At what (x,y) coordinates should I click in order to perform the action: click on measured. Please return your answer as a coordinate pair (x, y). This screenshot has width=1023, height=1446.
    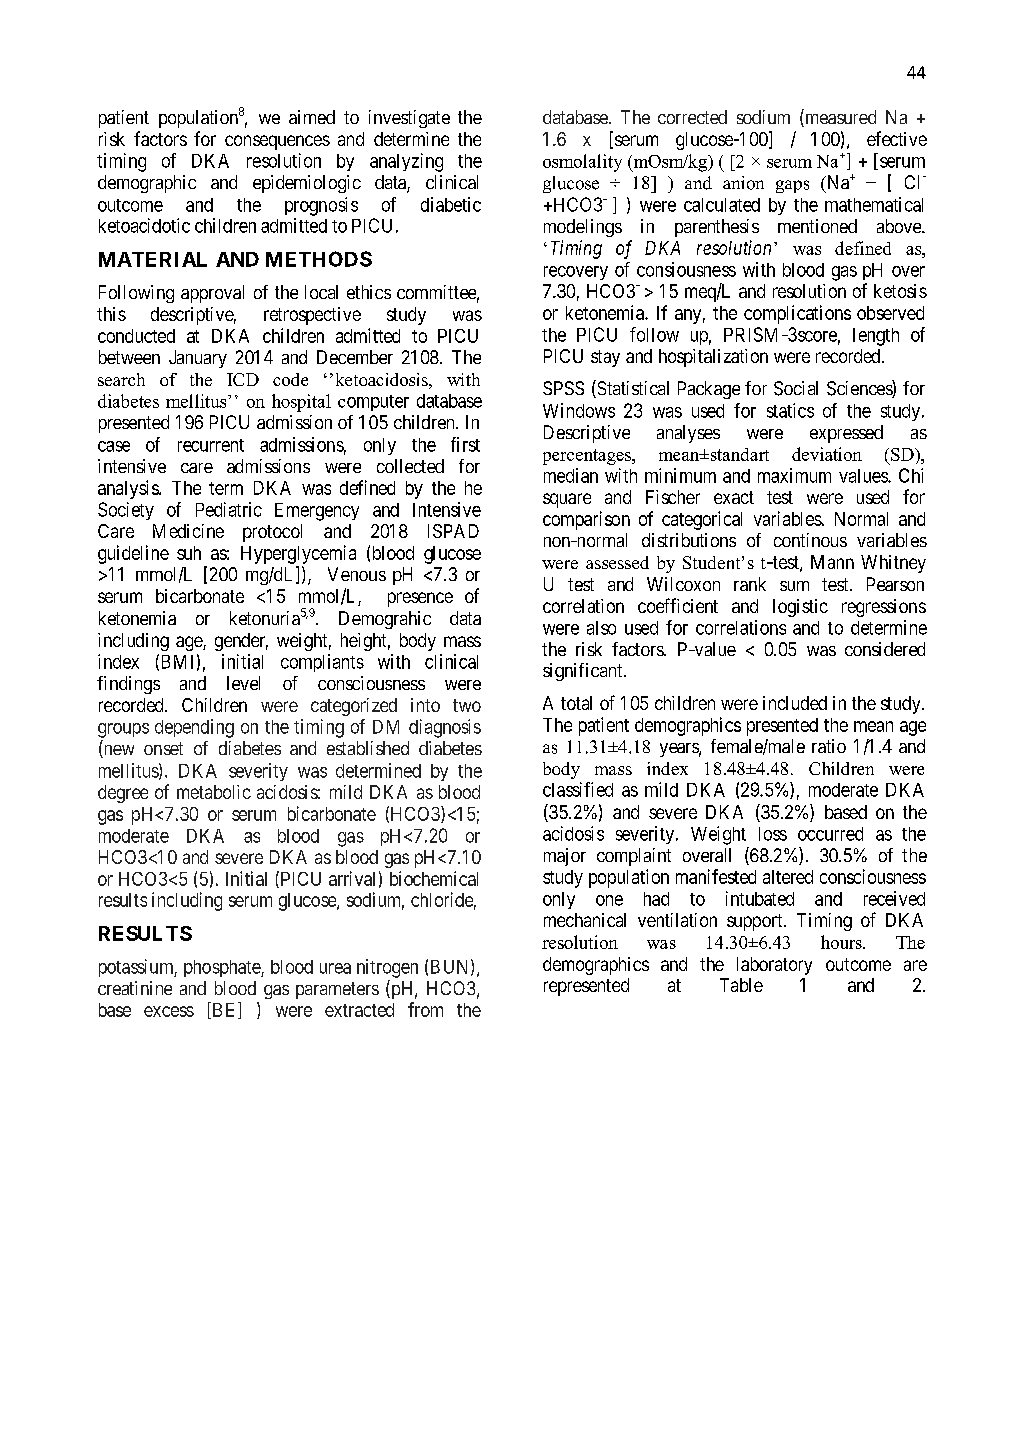
    Looking at the image, I should click on (839, 118).
